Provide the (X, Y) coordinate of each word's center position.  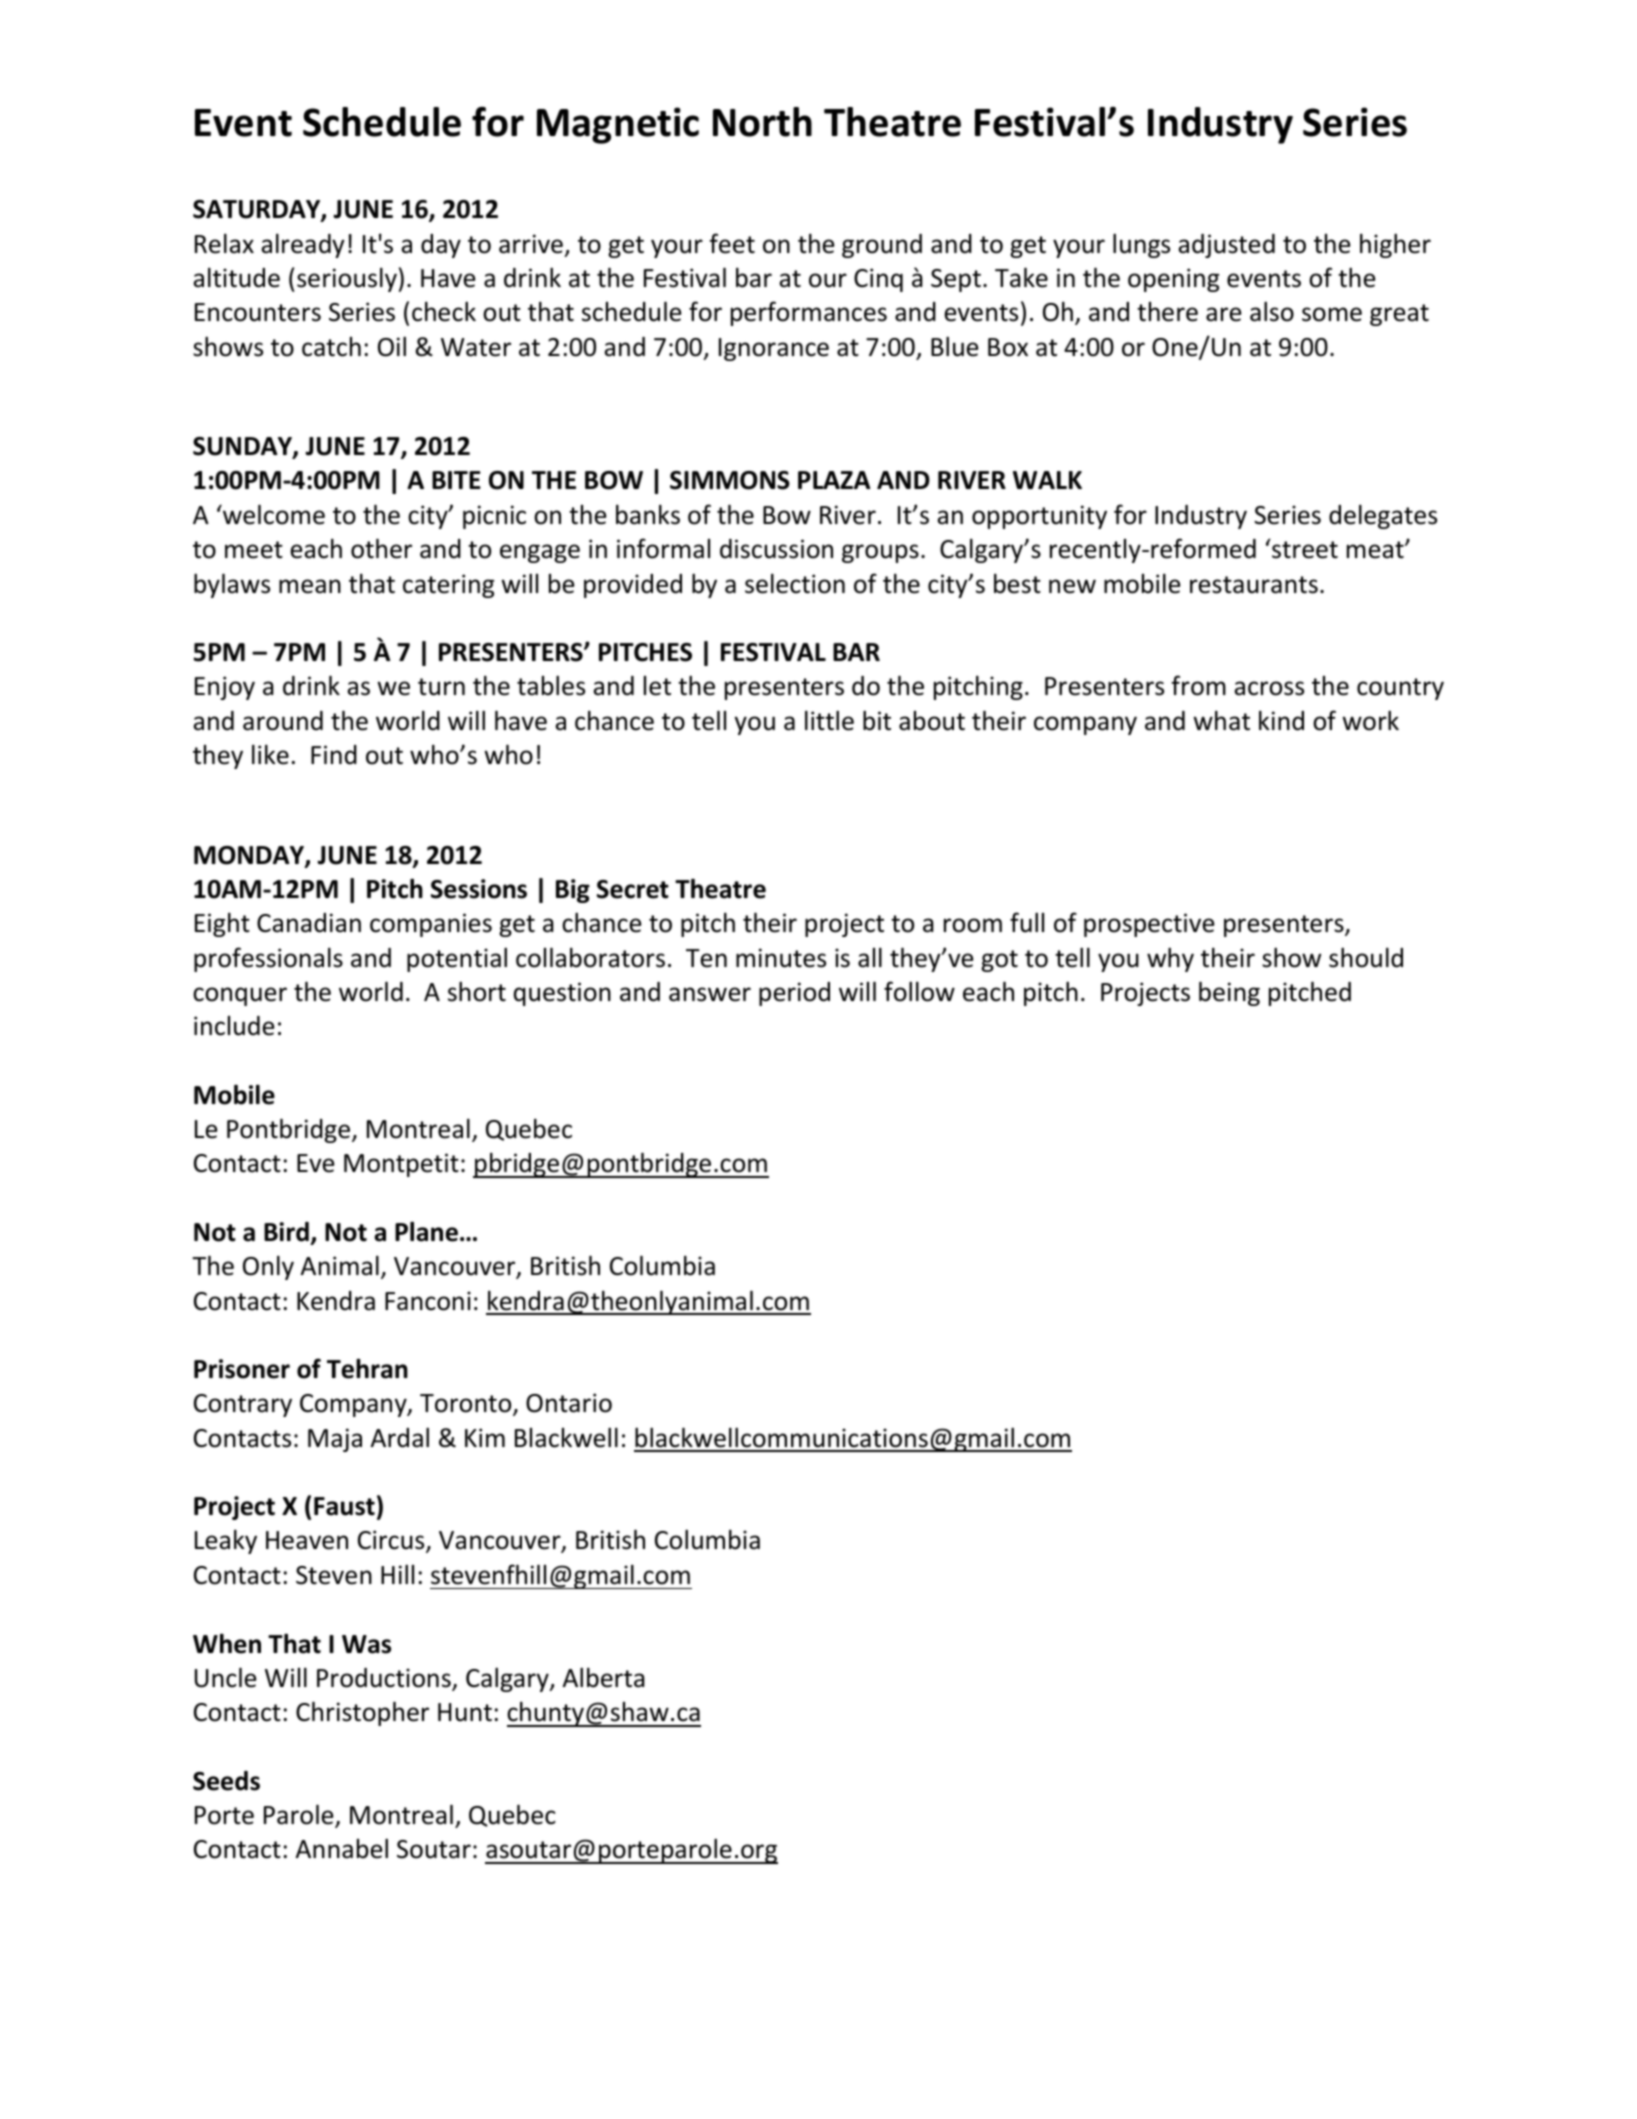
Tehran (367, 1369)
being (1229, 993)
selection (795, 583)
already (303, 245)
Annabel (342, 1848)
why (1170, 959)
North (762, 122)
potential (457, 959)
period (794, 994)
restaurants (1254, 585)
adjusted (1226, 246)
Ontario (569, 1403)
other (381, 548)
